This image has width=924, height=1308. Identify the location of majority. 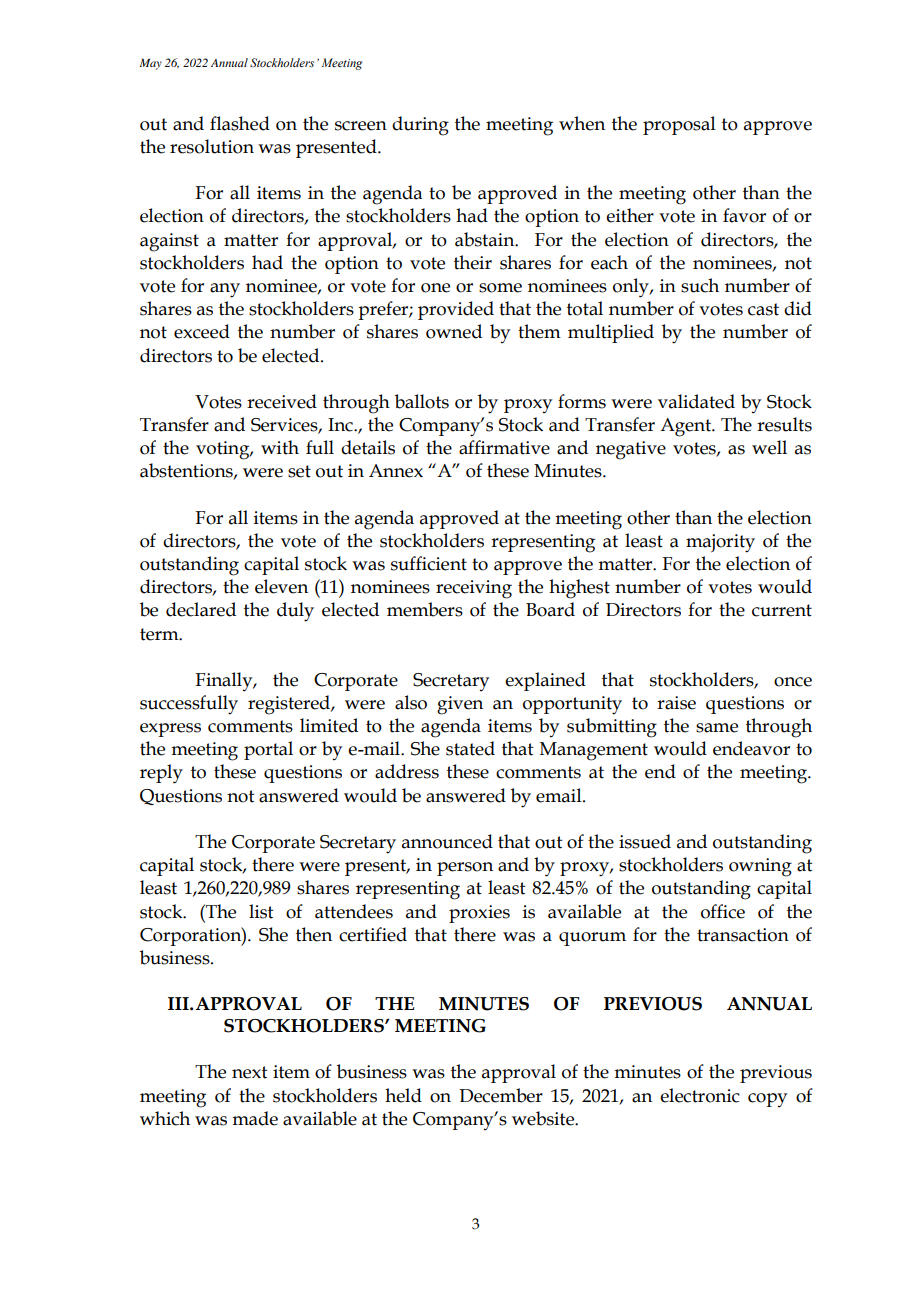
(720, 543).
